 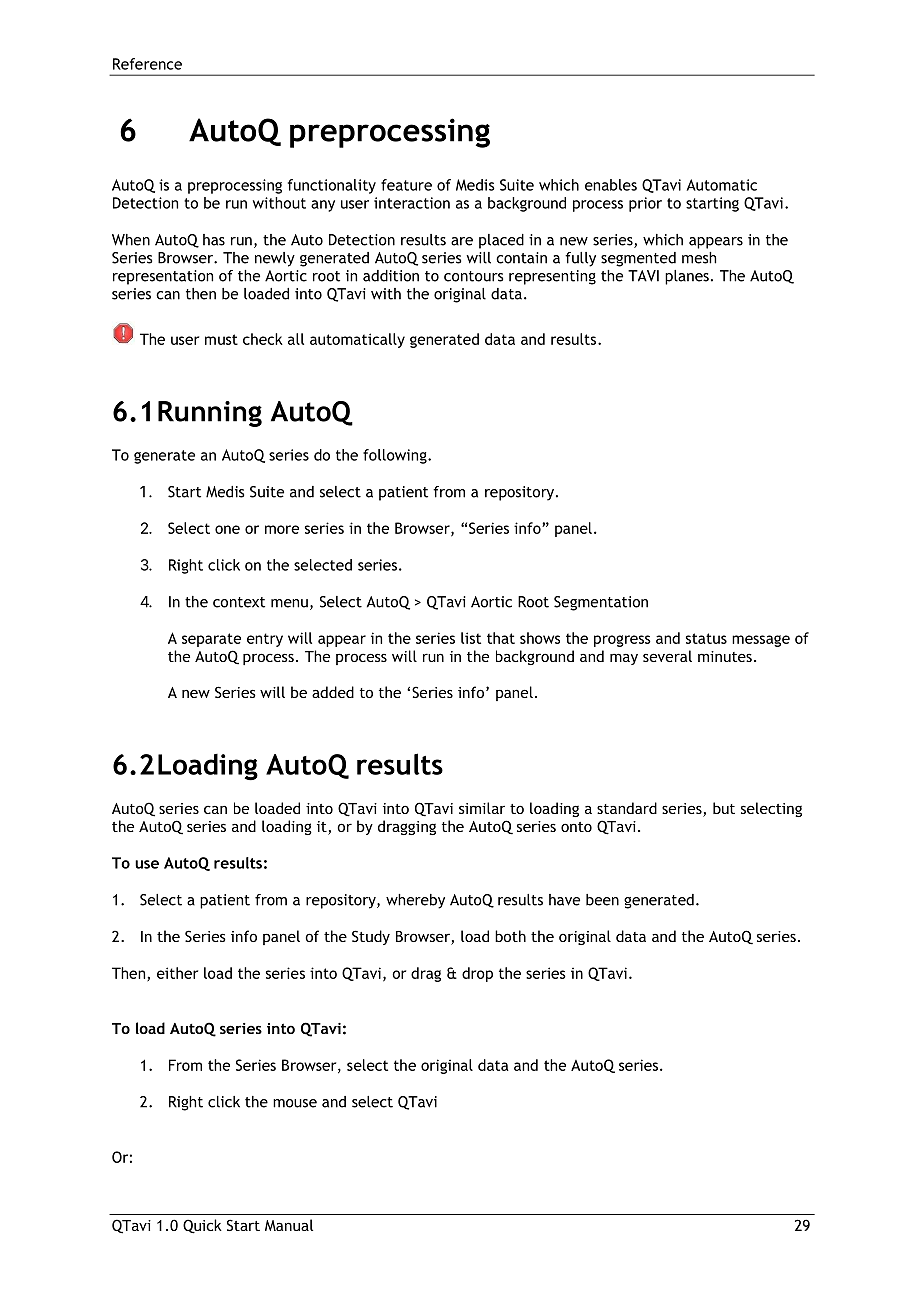 I want to click on but, so click(x=724, y=808).
